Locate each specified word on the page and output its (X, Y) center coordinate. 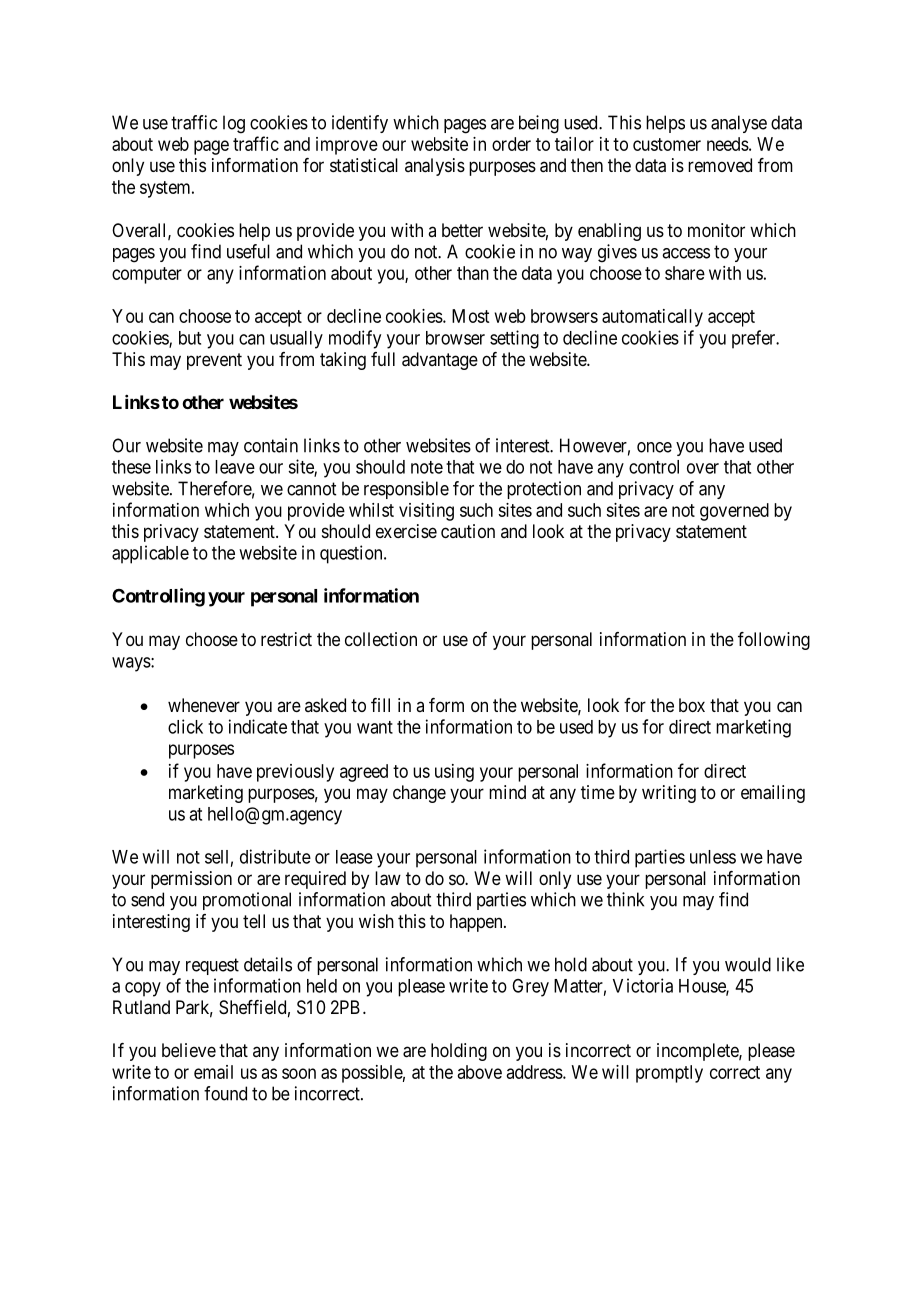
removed (720, 165)
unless (713, 857)
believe (189, 1050)
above (480, 1072)
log (234, 124)
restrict (286, 639)
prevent (214, 361)
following (774, 641)
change (419, 794)
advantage (440, 361)
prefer (755, 339)
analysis (435, 167)
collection (381, 639)
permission (191, 880)
